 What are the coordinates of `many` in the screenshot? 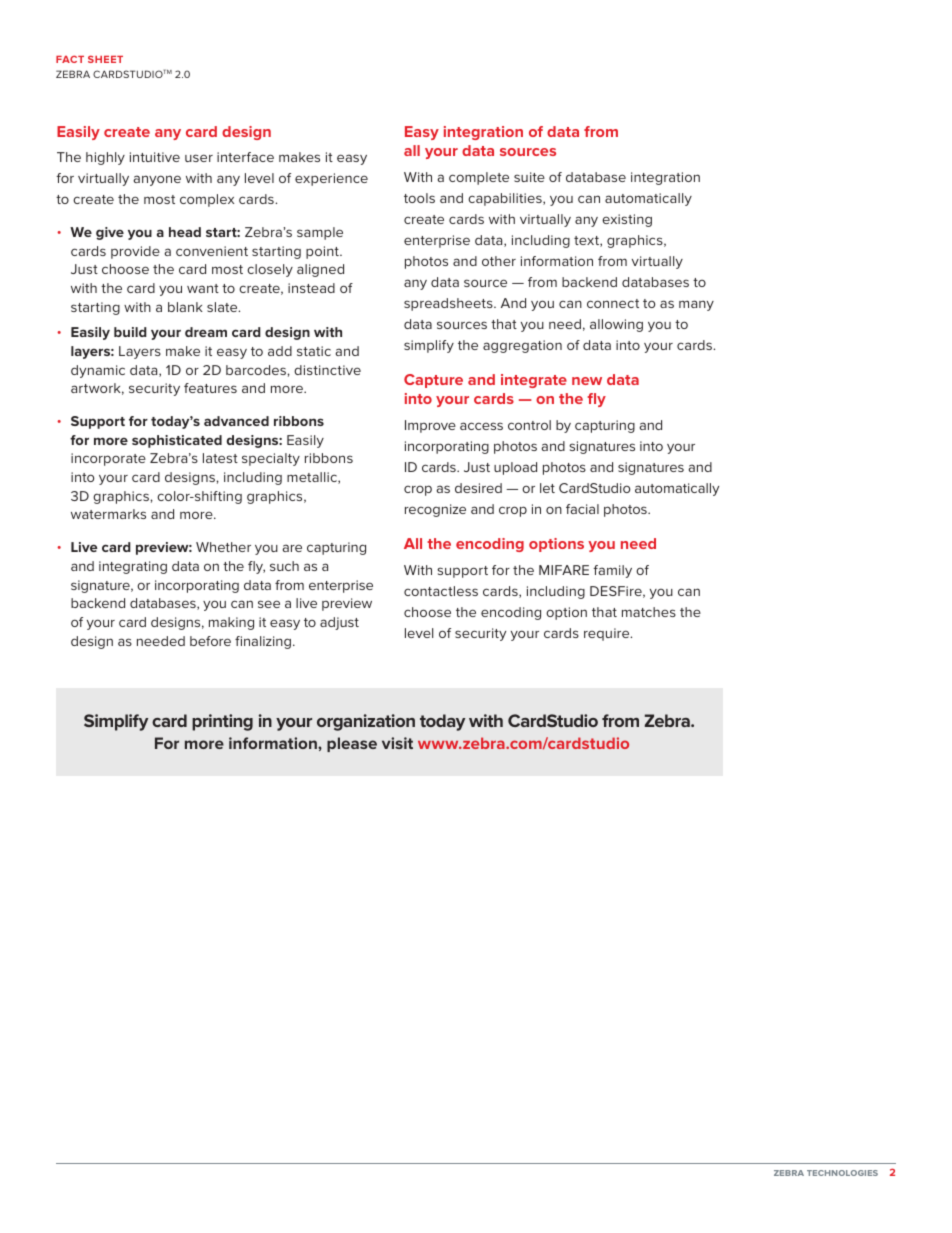 It's located at (696, 305).
